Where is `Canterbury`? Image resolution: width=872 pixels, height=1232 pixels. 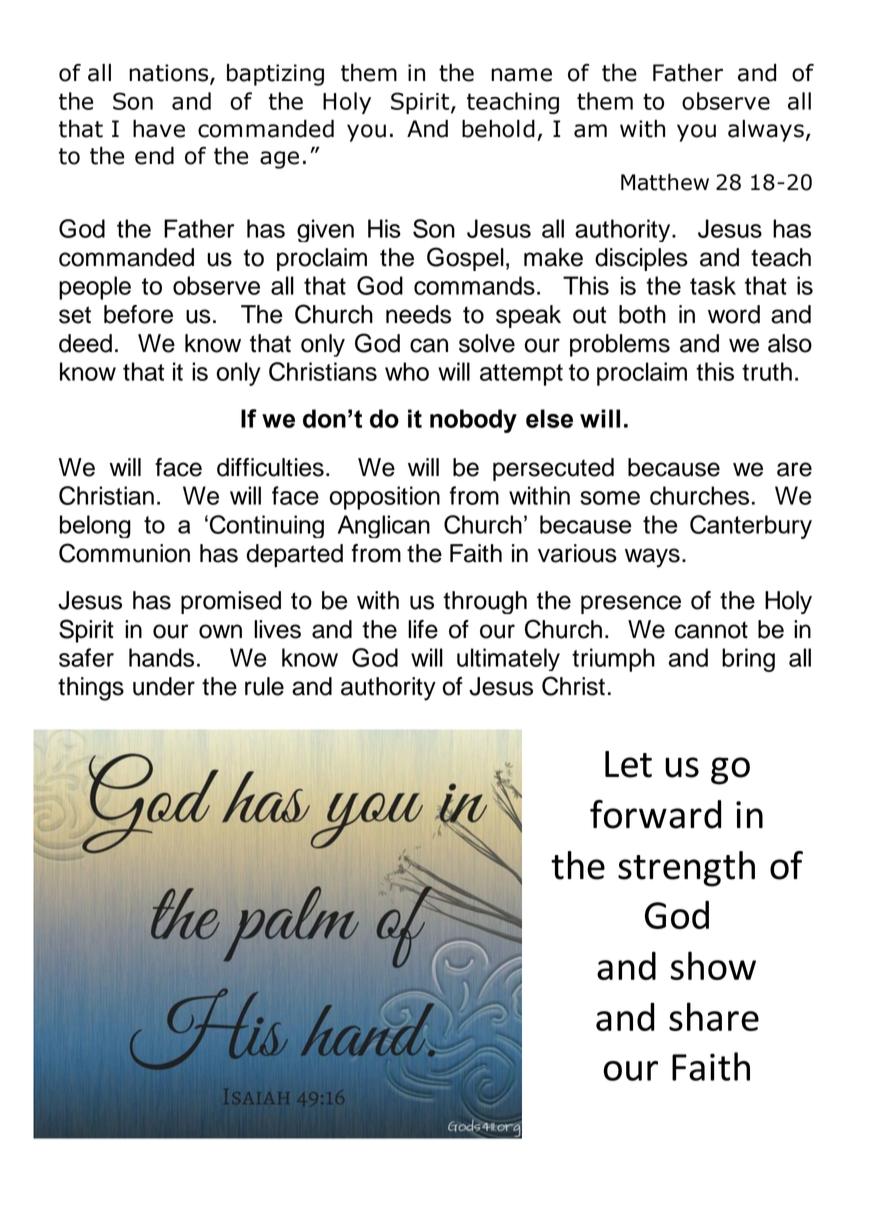 Canterbury is located at coordinates (751, 527).
